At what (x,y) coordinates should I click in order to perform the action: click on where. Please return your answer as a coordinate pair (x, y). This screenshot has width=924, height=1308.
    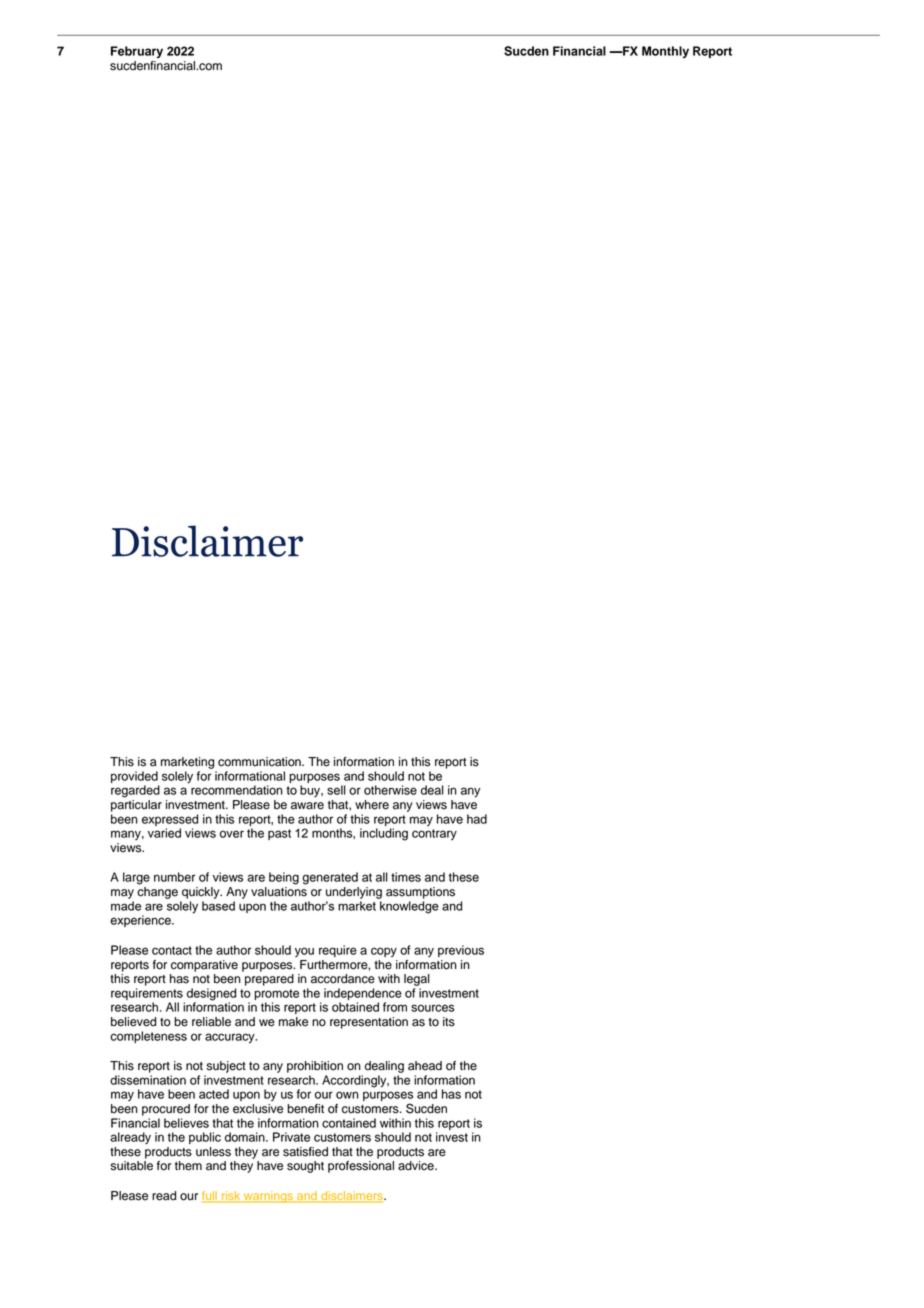
    Looking at the image, I should click on (372, 805).
